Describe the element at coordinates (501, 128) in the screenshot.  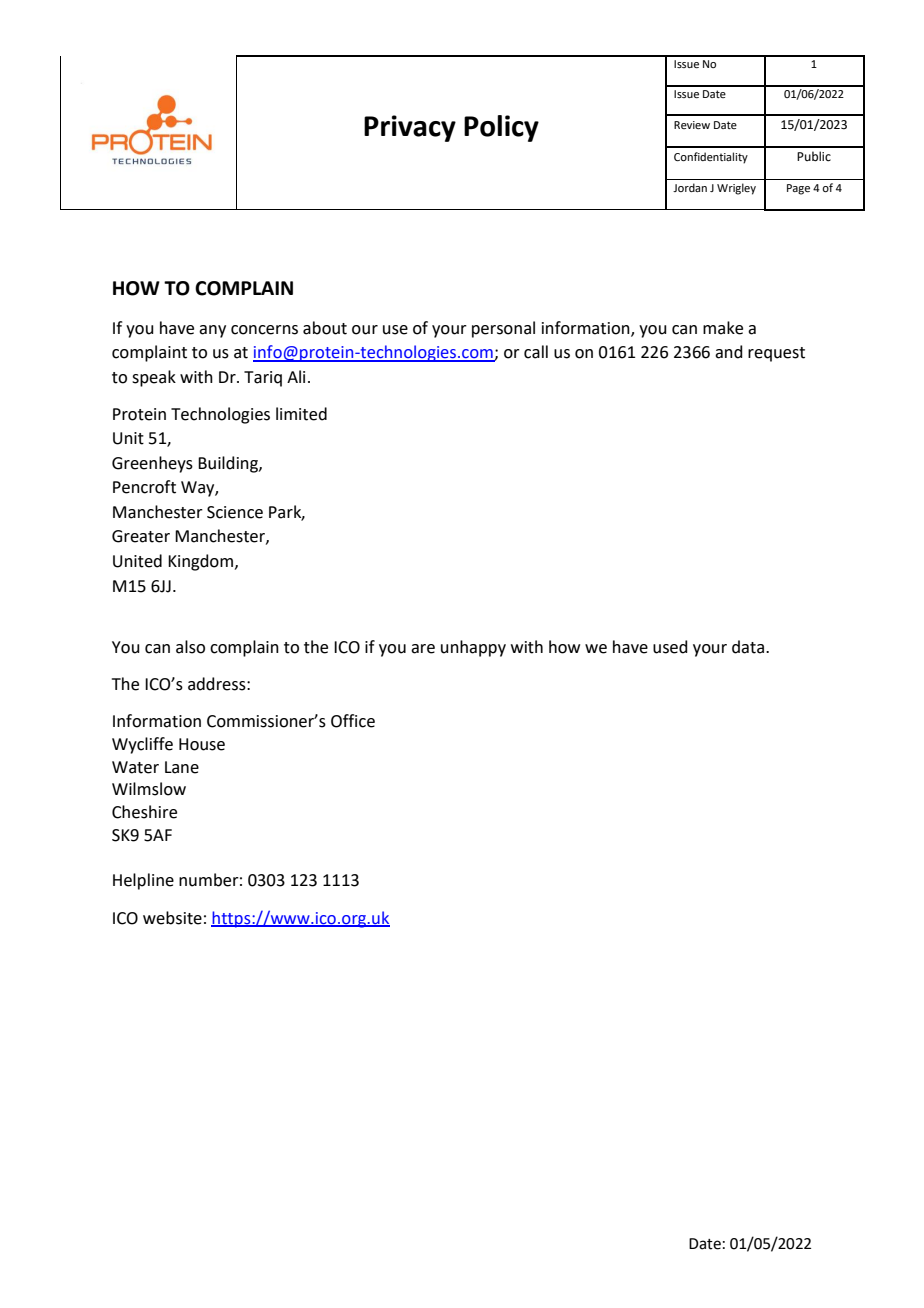
I see `Policy` at that location.
